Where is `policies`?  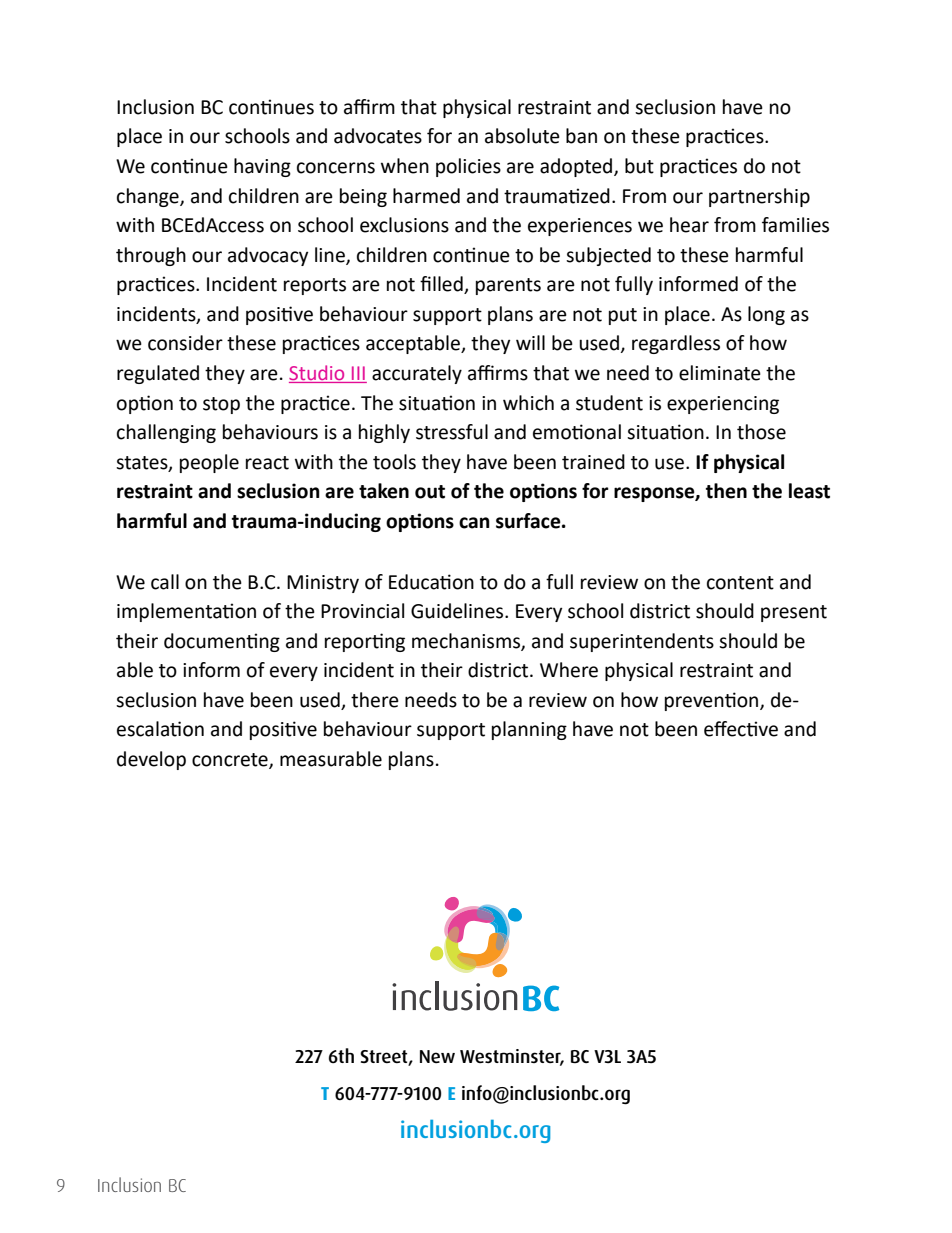
policies is located at coordinates (468, 167).
